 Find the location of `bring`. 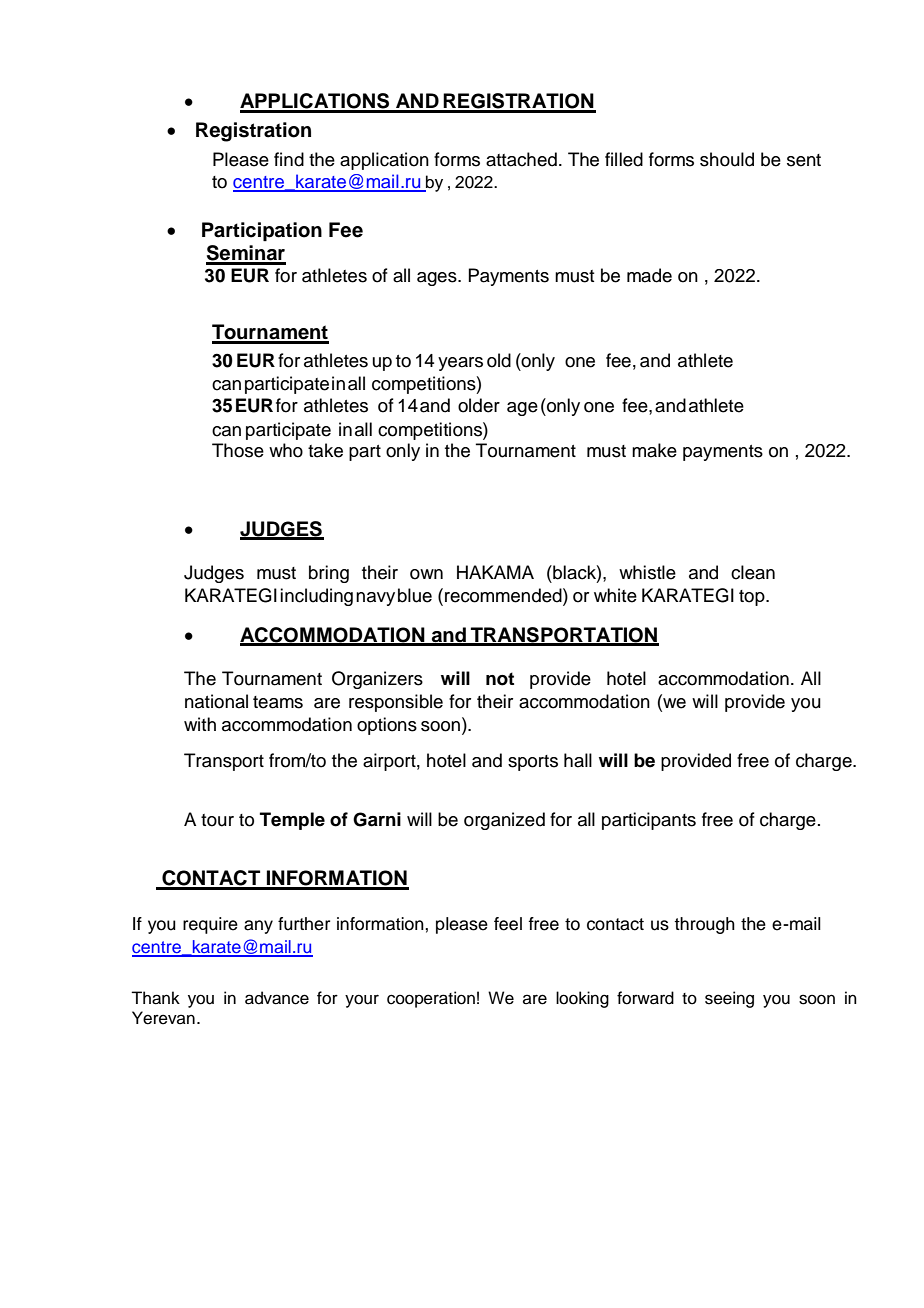

bring is located at coordinates (329, 574).
